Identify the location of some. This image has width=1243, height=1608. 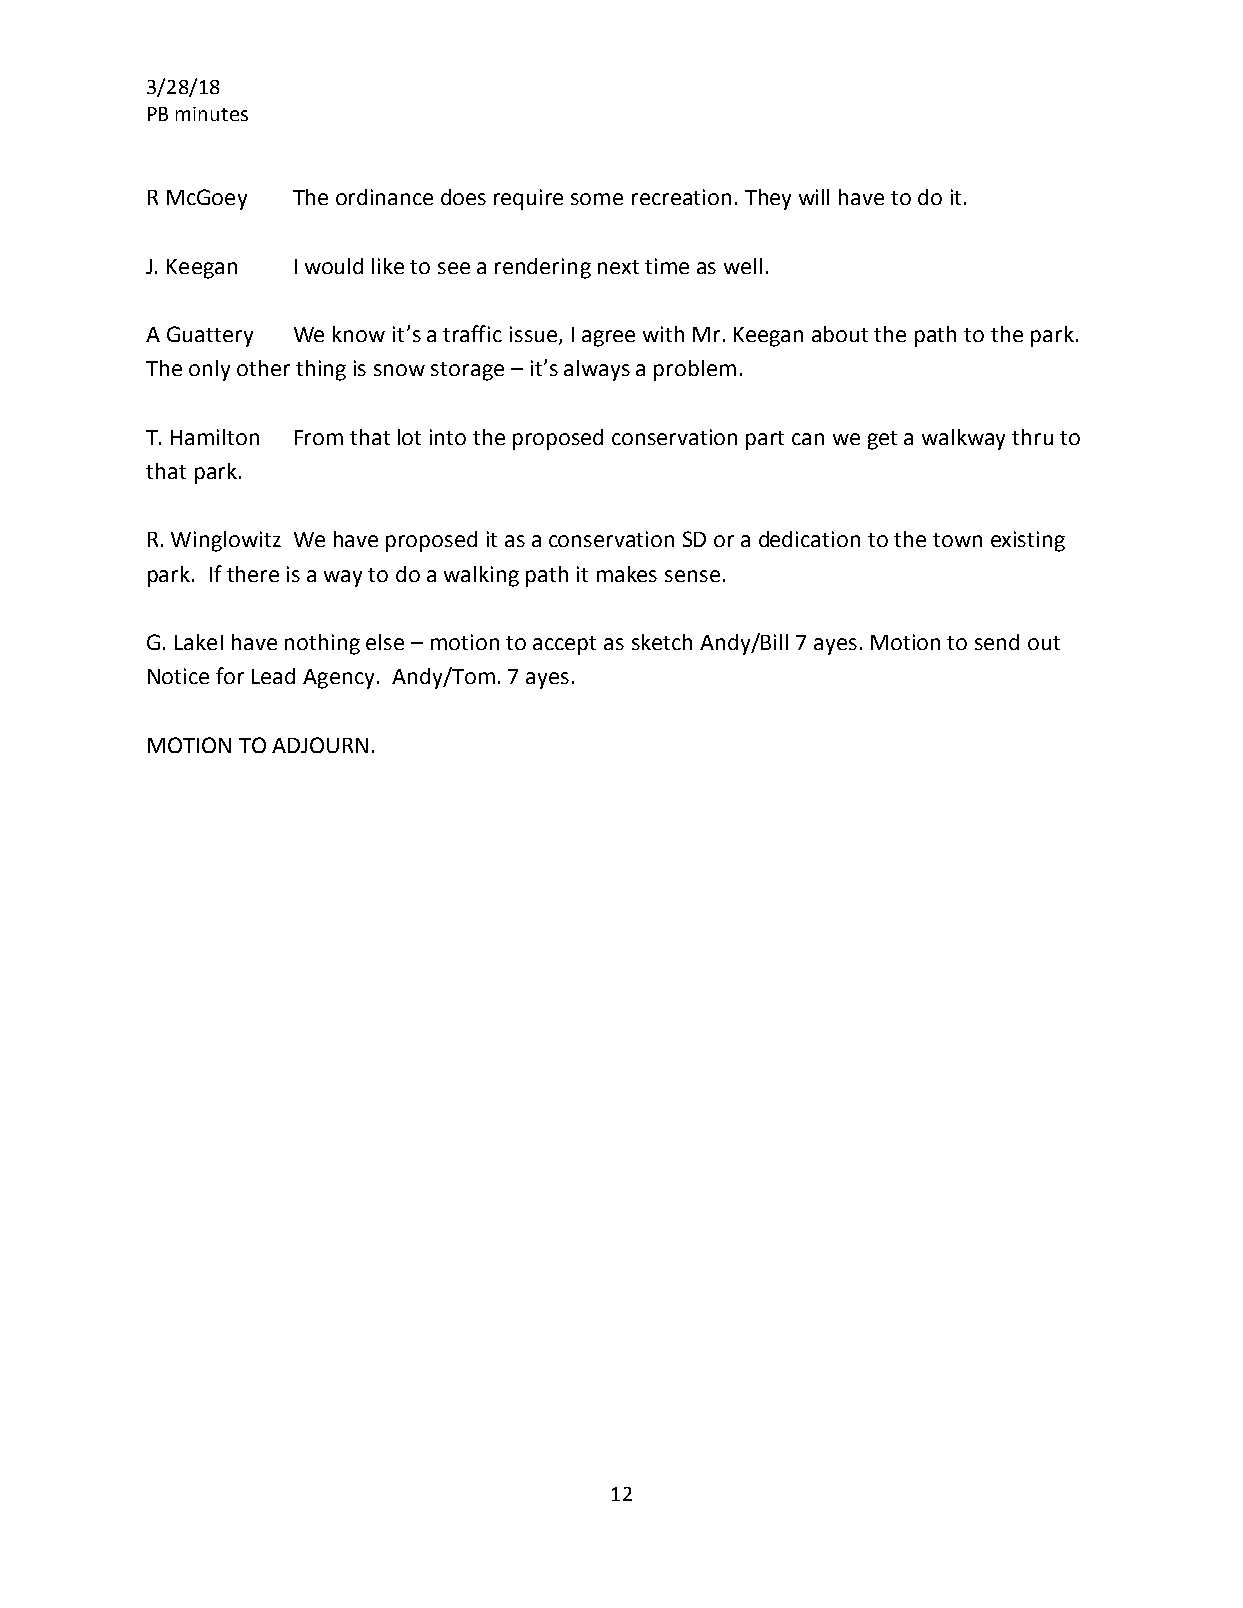
(597, 199).
